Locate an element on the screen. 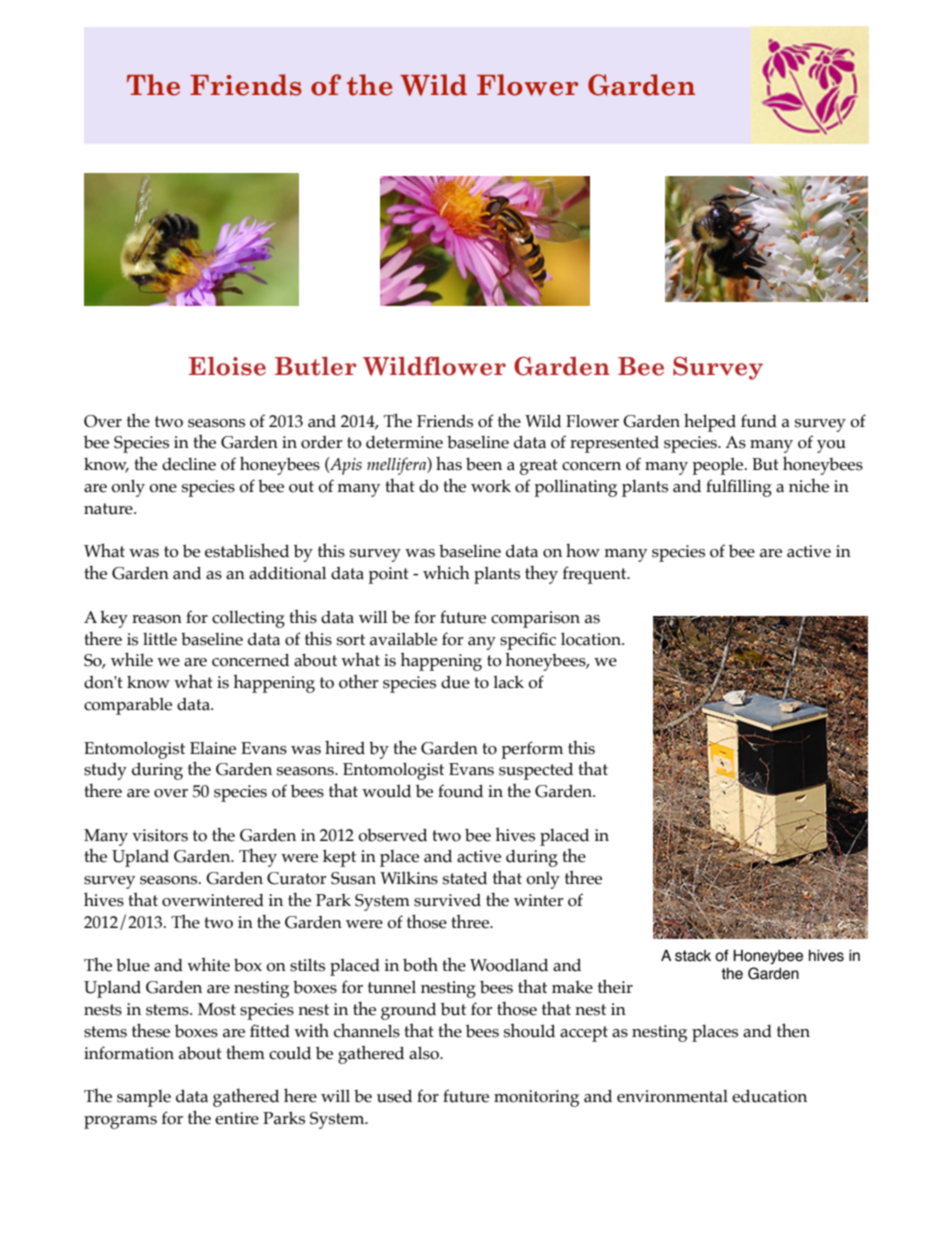 This screenshot has height=1233, width=952. fund is located at coordinates (759, 421).
